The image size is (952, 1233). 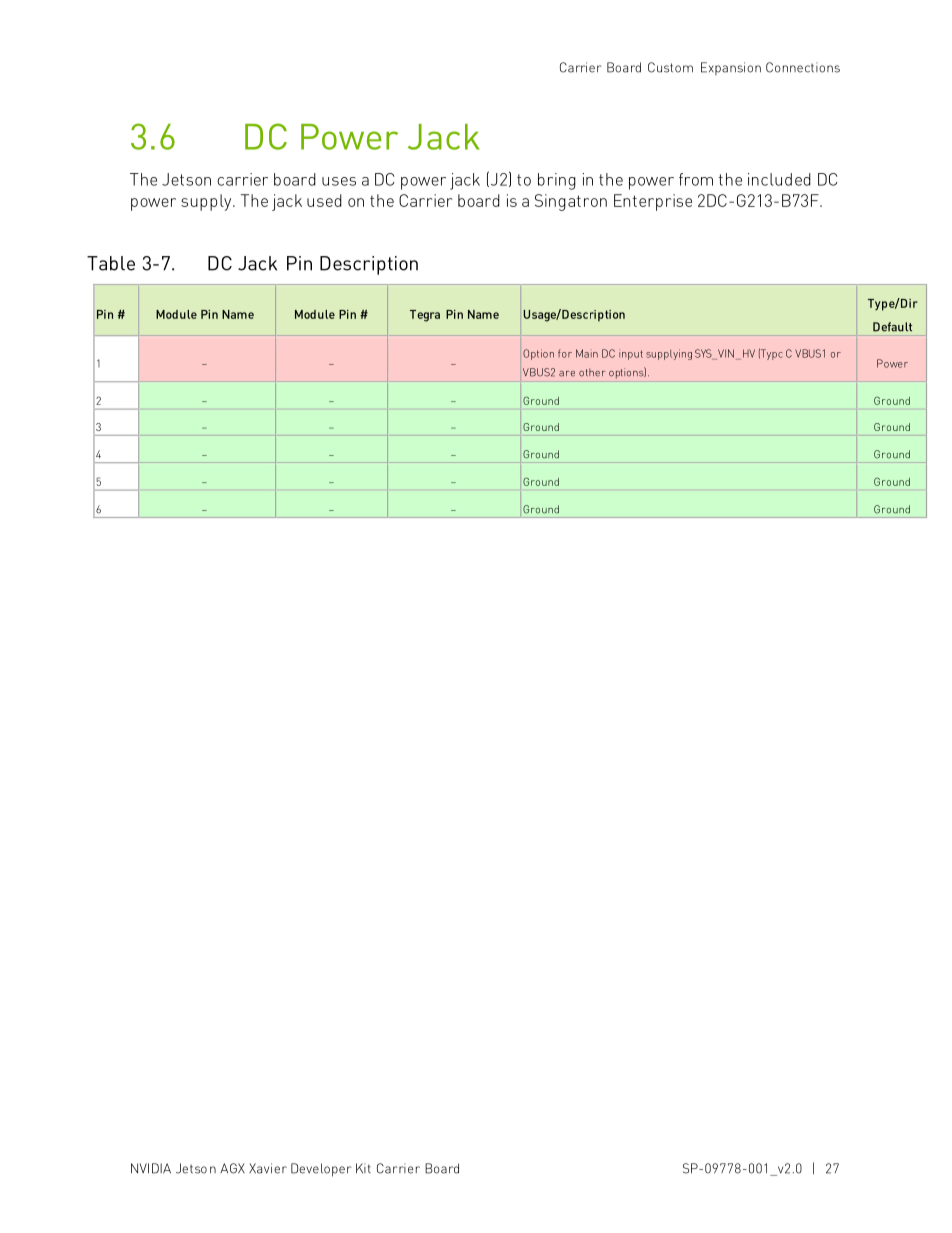 What do you see at coordinates (339, 181) in the screenshot?
I see `uses` at bounding box center [339, 181].
